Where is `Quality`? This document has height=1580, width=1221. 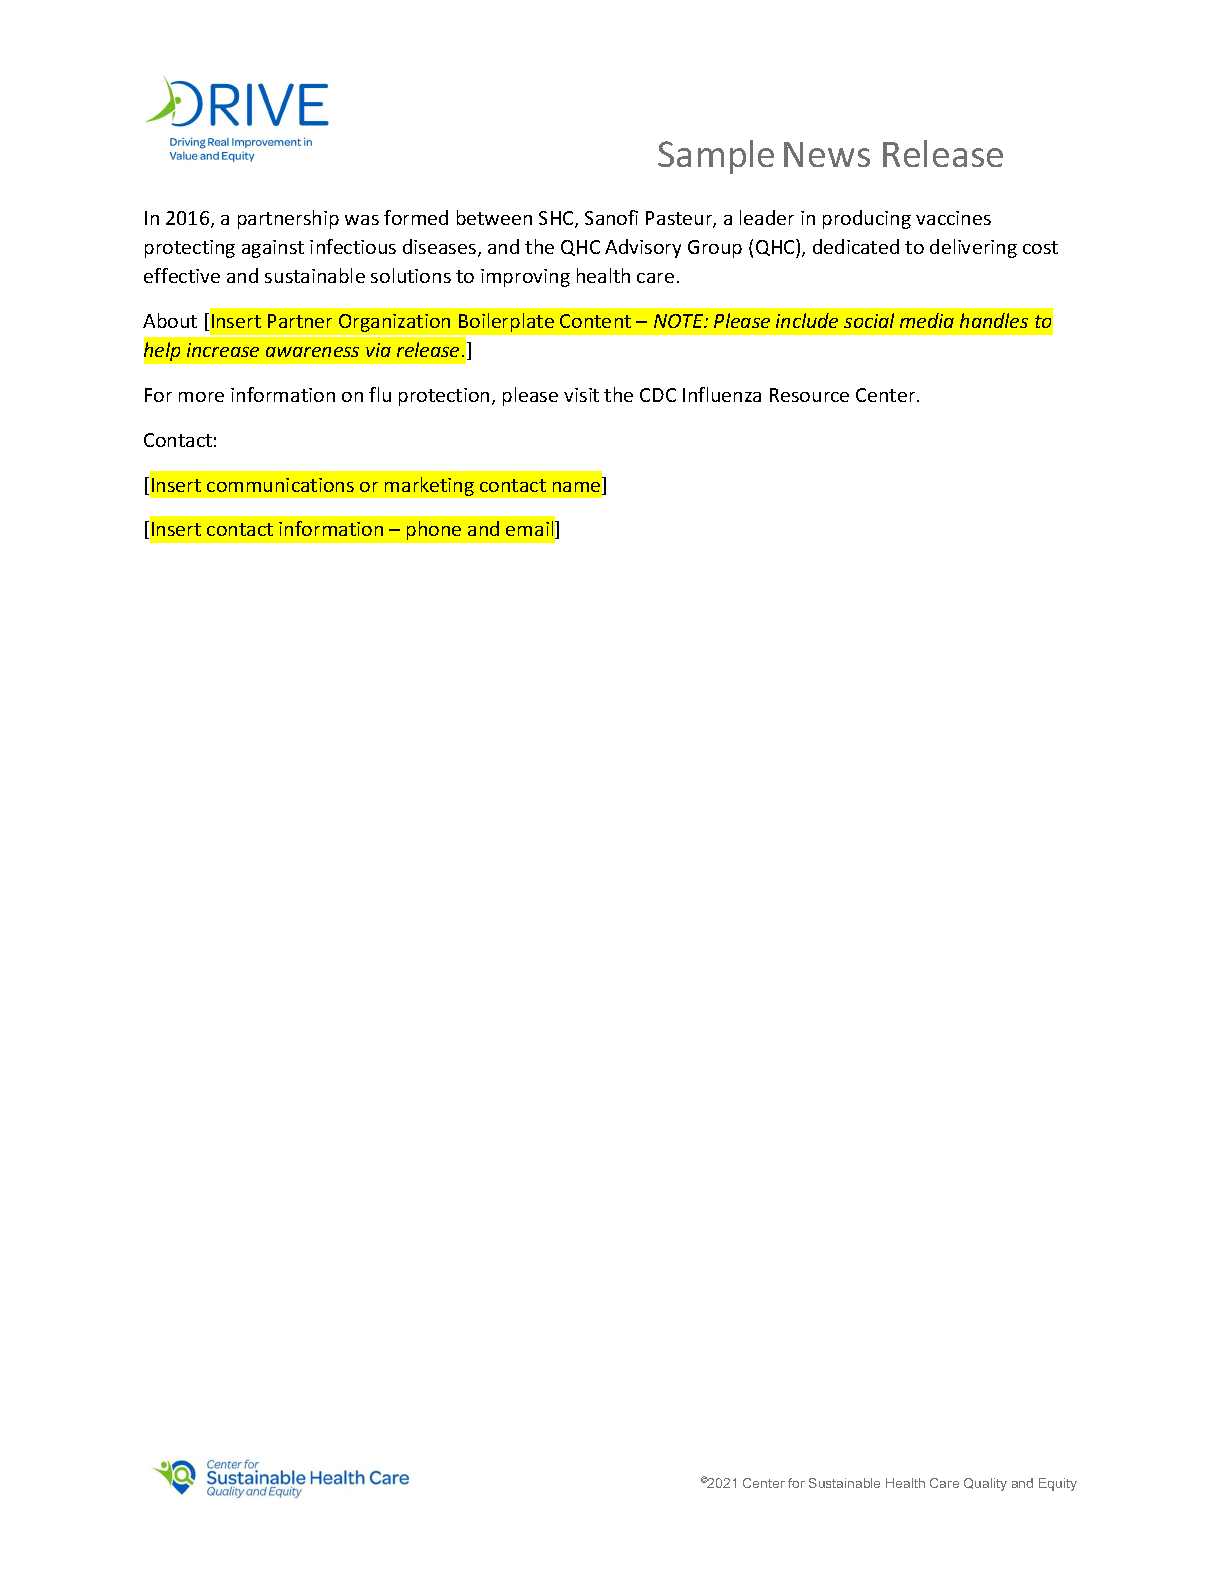 Quality is located at coordinates (985, 1484).
